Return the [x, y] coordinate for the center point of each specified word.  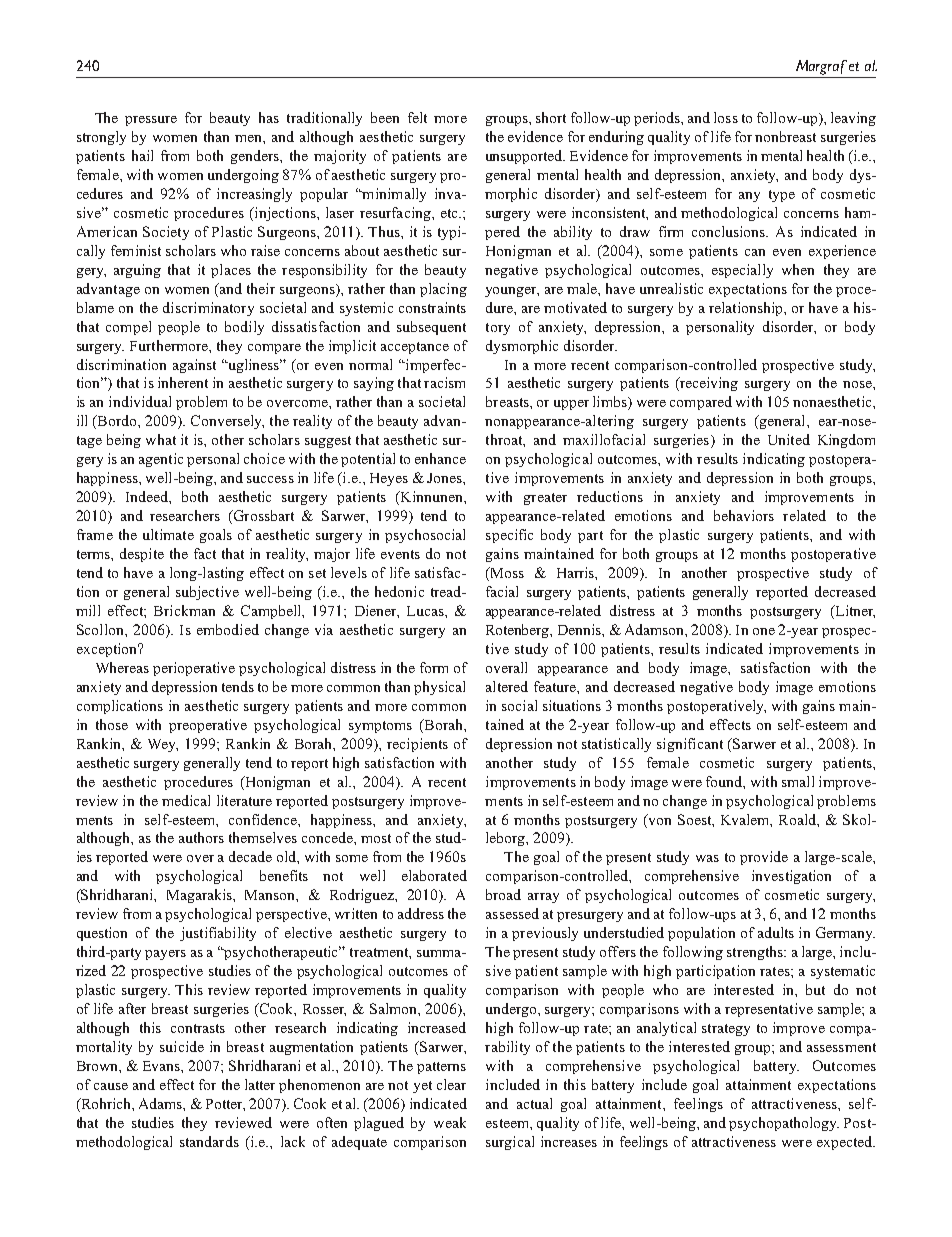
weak [450, 1122]
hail [142, 155]
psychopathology [784, 1124]
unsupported [525, 157]
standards [209, 1141]
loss [726, 117]
